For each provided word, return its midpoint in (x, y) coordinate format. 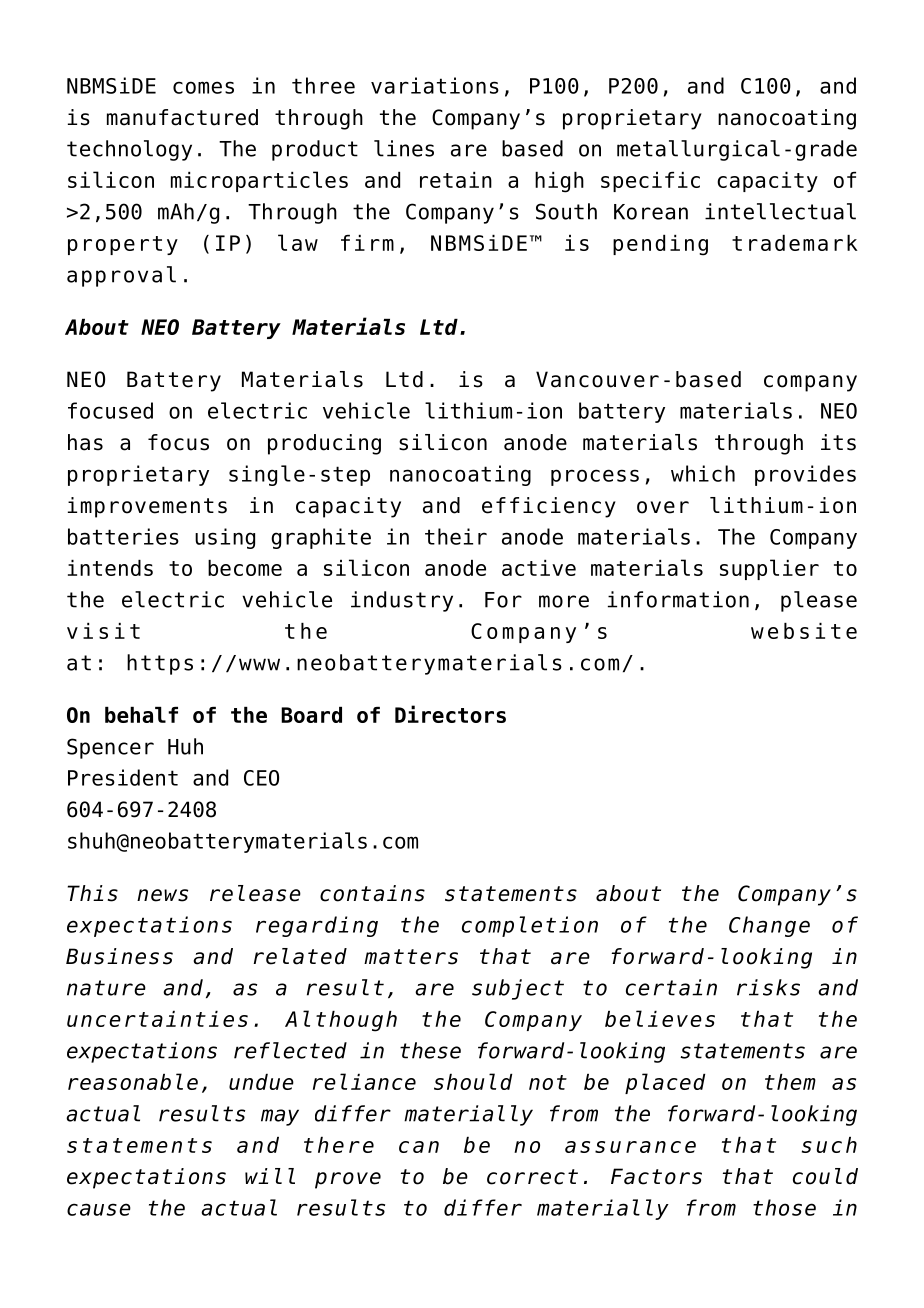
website (804, 631)
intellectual (780, 211)
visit (103, 631)
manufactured (182, 117)
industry (402, 601)
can (419, 1147)
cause (99, 1209)
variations (435, 85)
